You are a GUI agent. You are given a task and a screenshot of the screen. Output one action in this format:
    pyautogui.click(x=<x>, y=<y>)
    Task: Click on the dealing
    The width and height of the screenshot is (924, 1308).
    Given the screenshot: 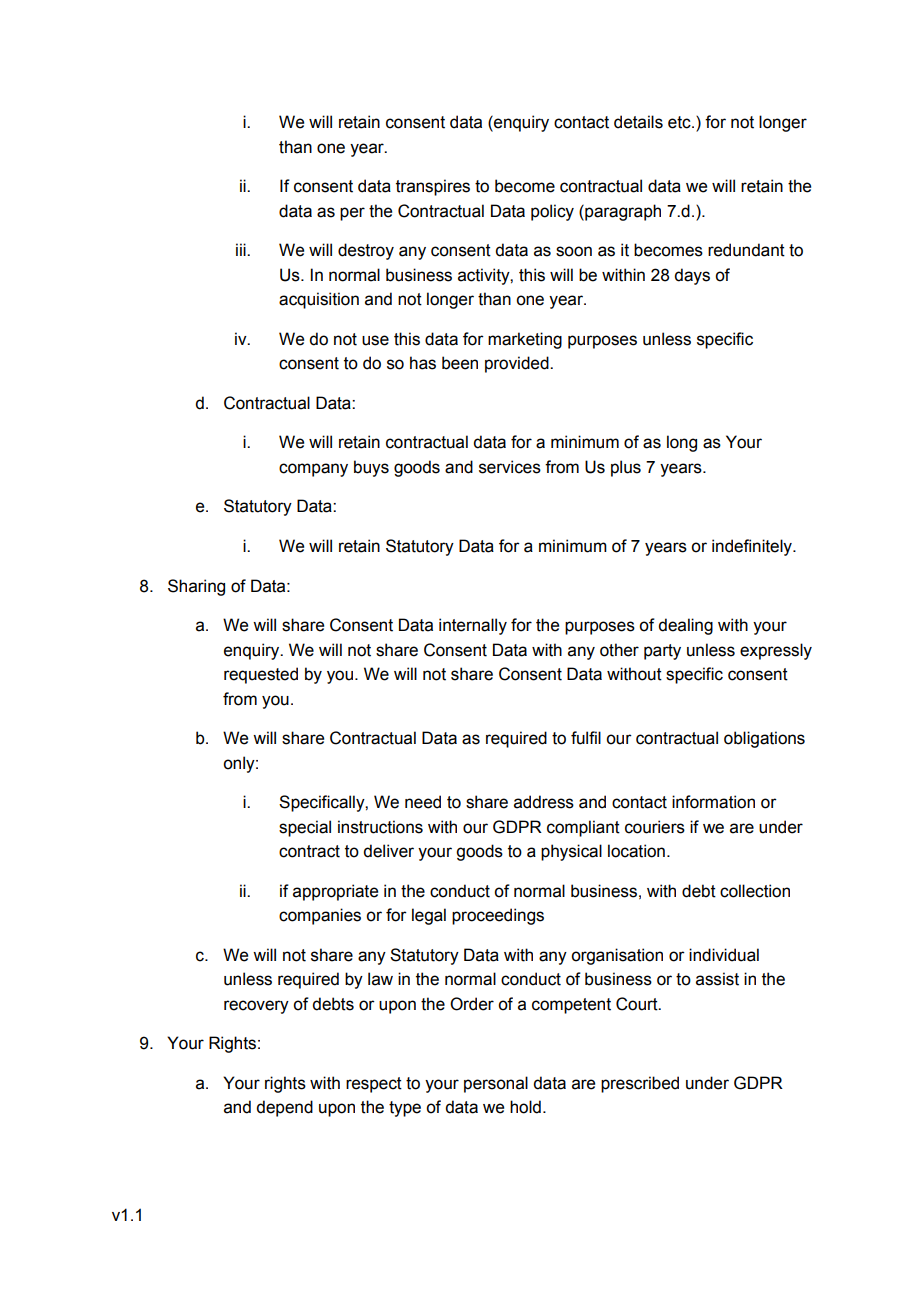 What is the action you would take?
    pyautogui.click(x=685, y=626)
